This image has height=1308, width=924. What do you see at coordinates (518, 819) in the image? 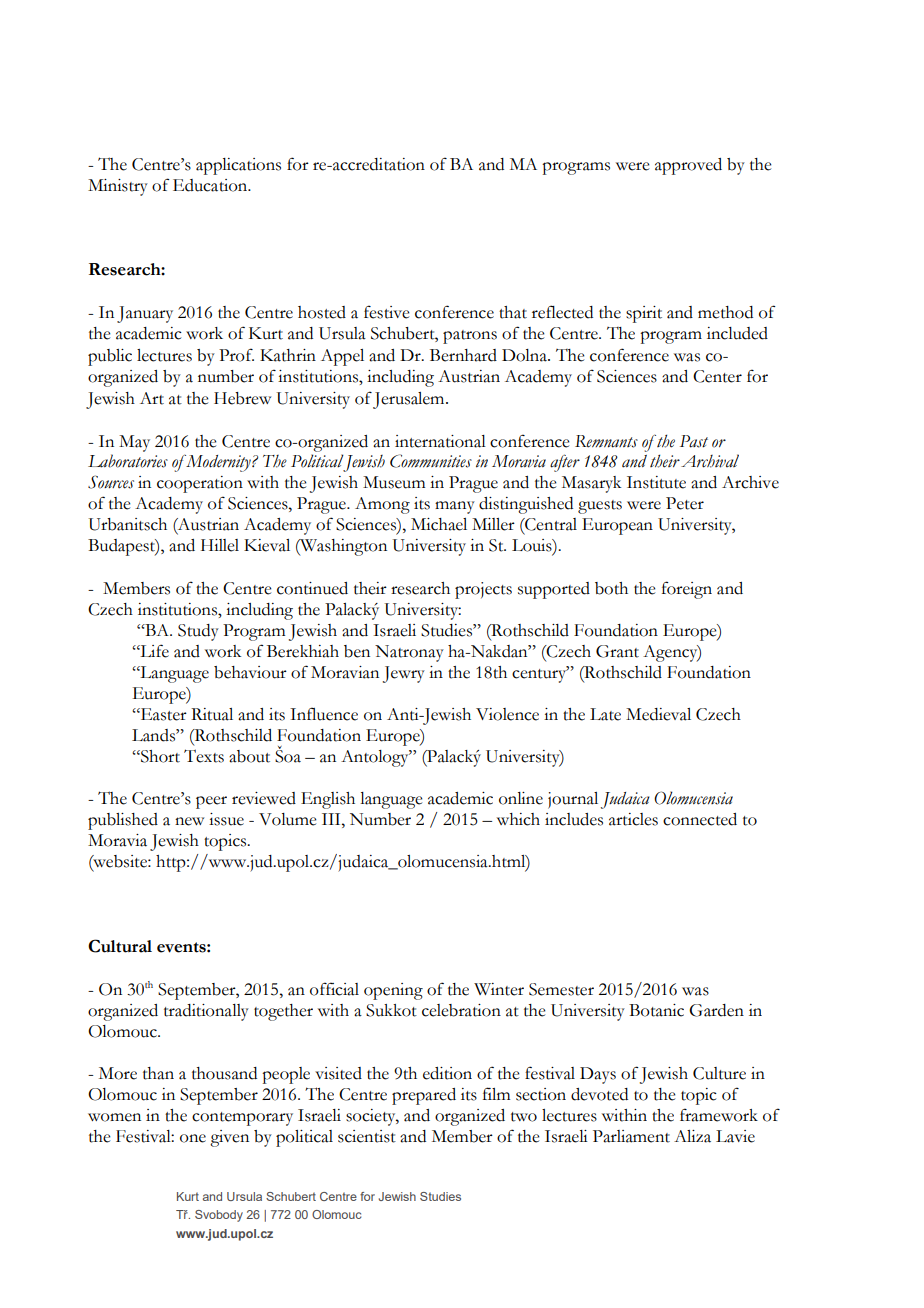
I see `which` at bounding box center [518, 819].
